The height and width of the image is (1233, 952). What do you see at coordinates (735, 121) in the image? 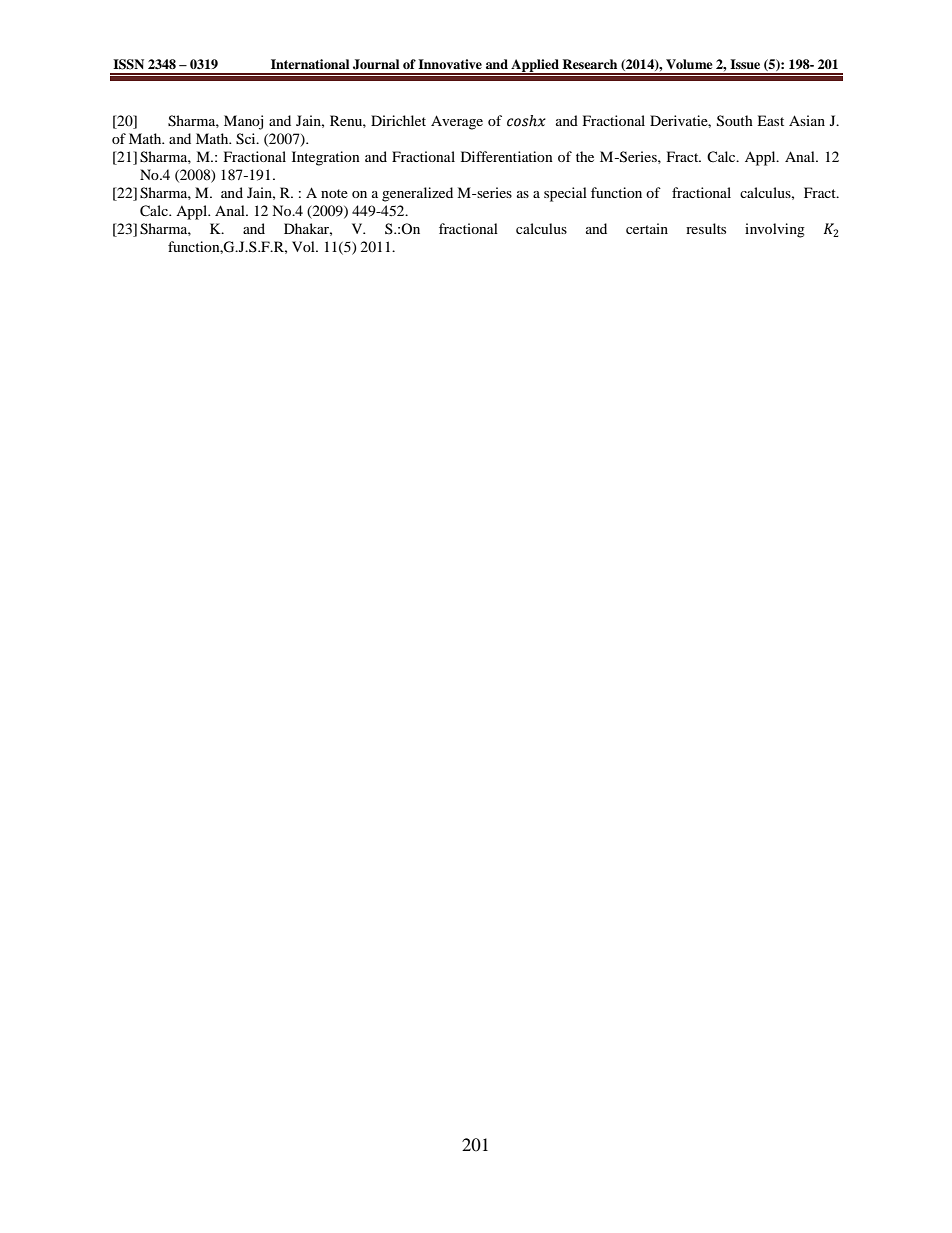
I see `South` at bounding box center [735, 121].
